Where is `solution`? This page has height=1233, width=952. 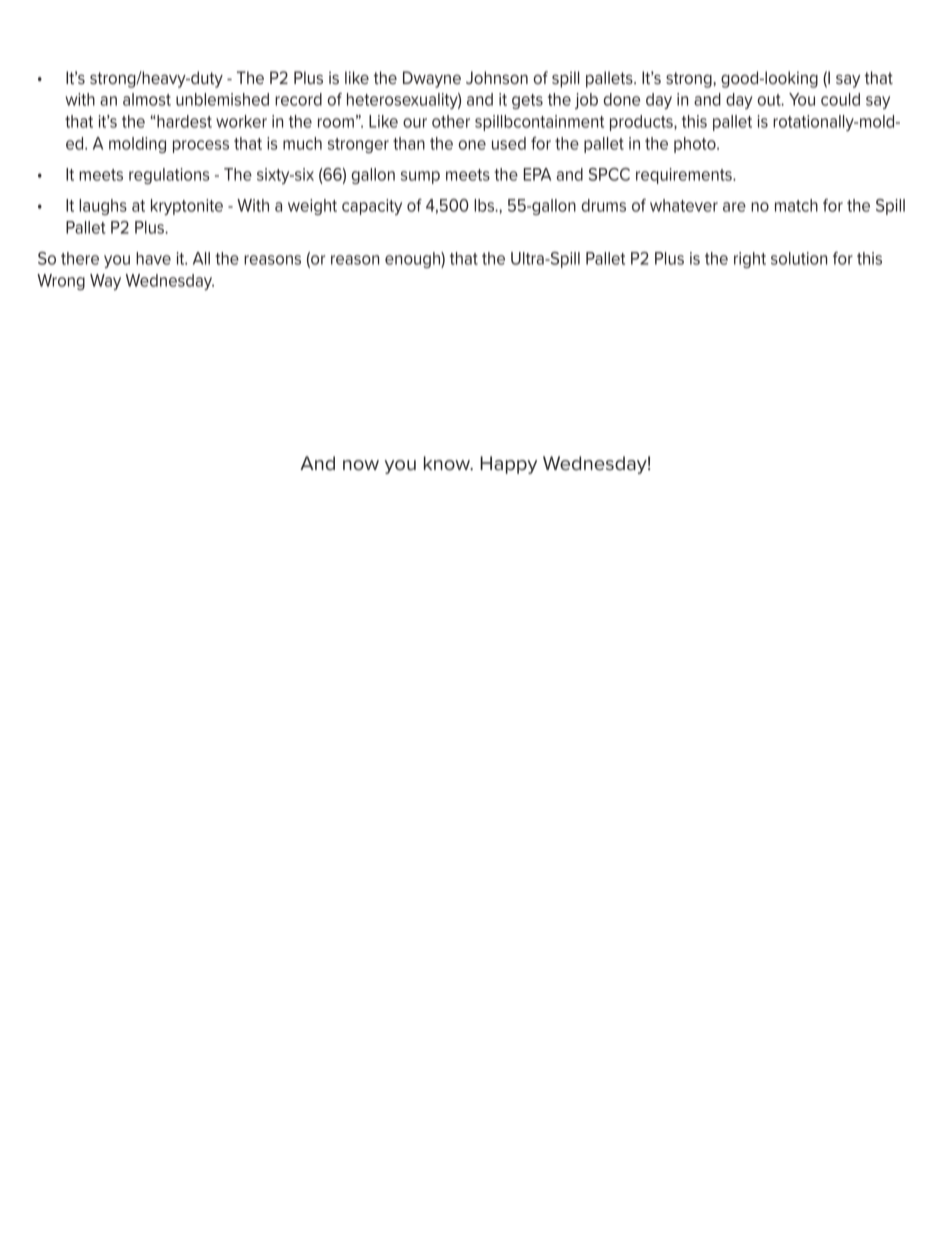
solution is located at coordinates (799, 258).
